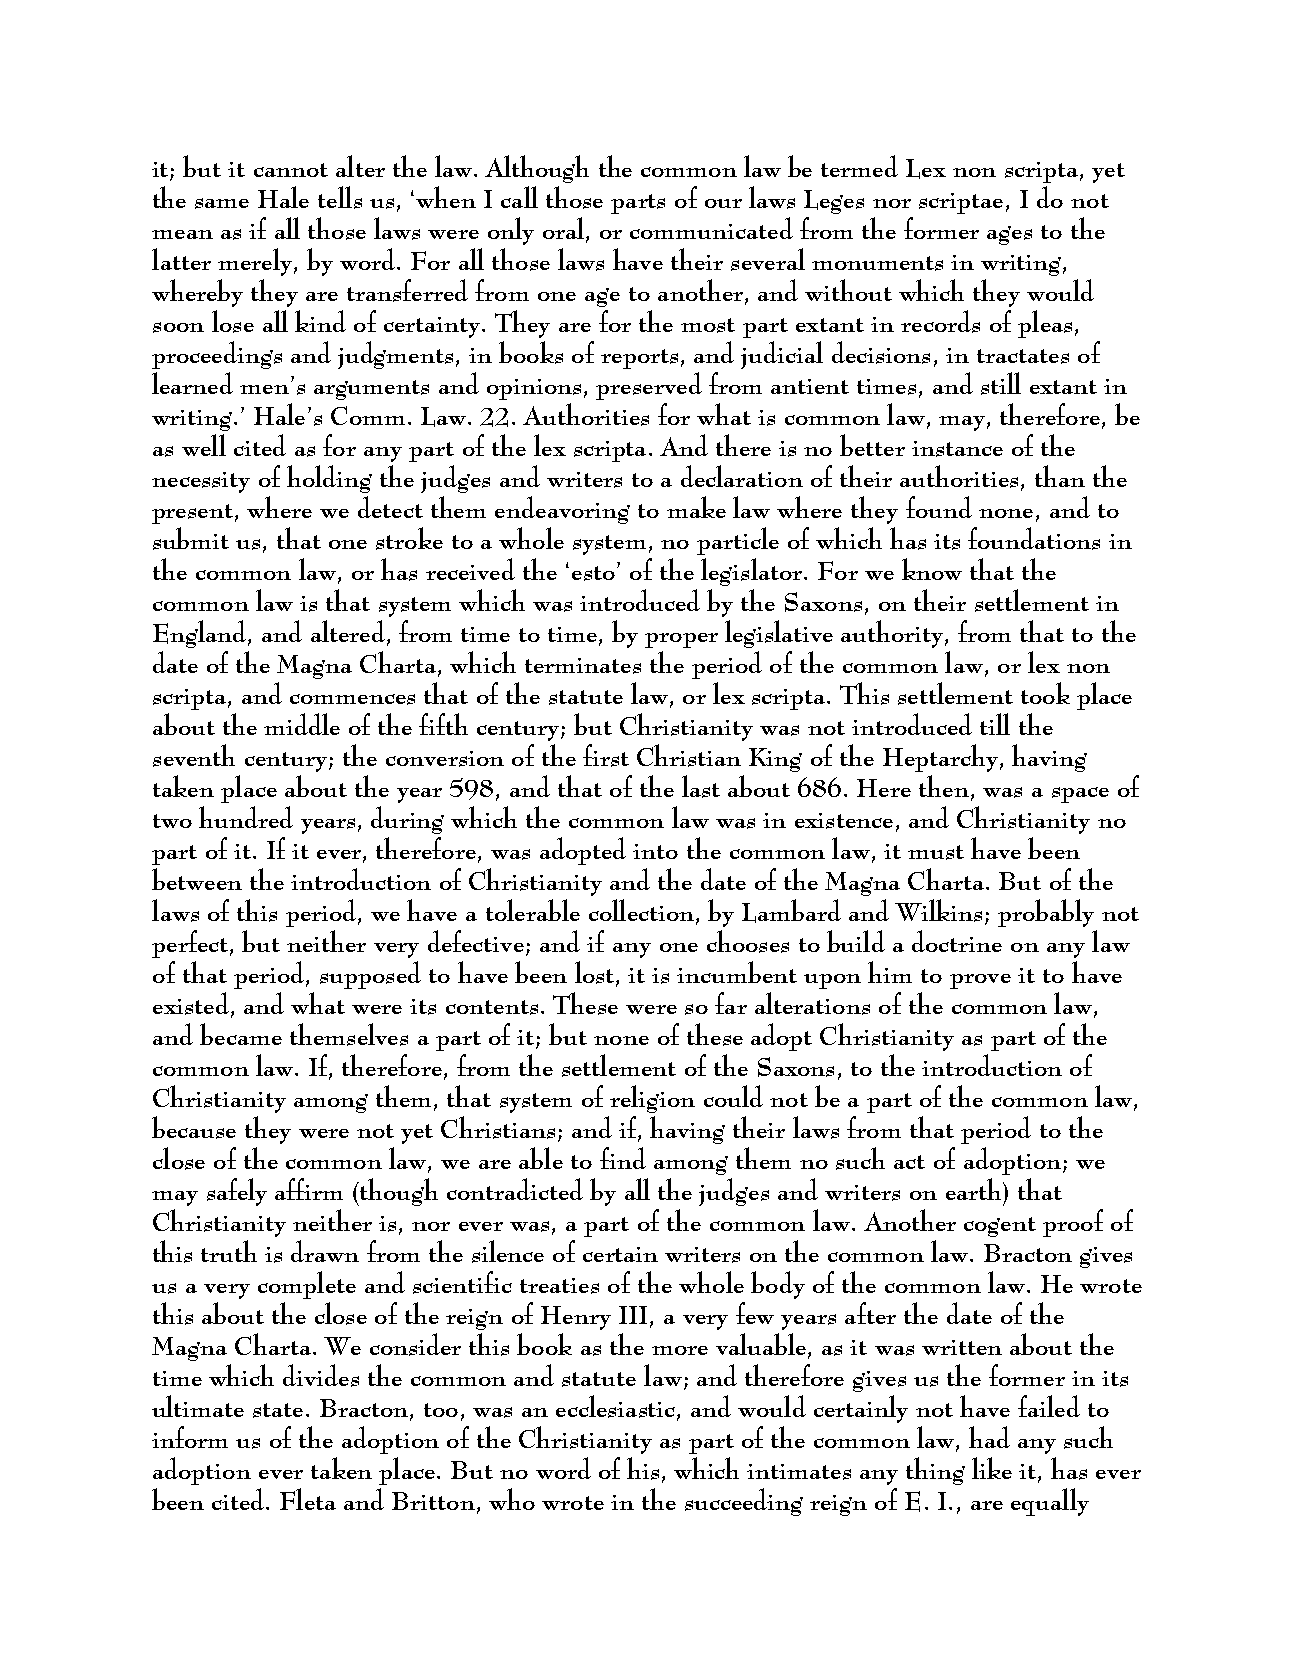 The height and width of the document is (1676, 1295). Describe the element at coordinates (655, 851) in the document. I see `into` at that location.
